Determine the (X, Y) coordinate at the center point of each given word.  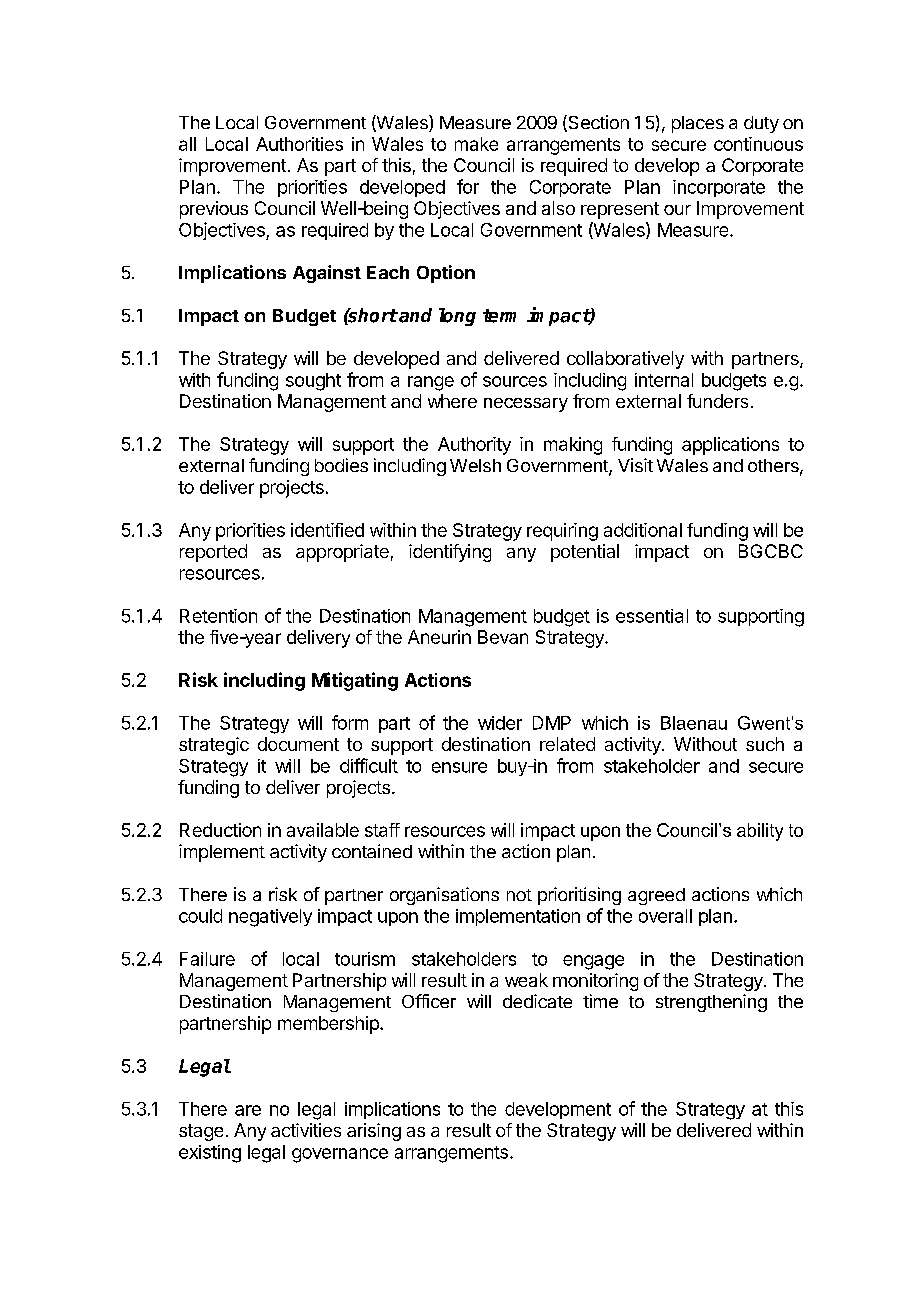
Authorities (299, 144)
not (519, 895)
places (698, 124)
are (248, 1110)
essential (652, 616)
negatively (270, 918)
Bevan (503, 637)
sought (313, 382)
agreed (656, 896)
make (476, 144)
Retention (218, 616)
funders (717, 401)
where (452, 401)
